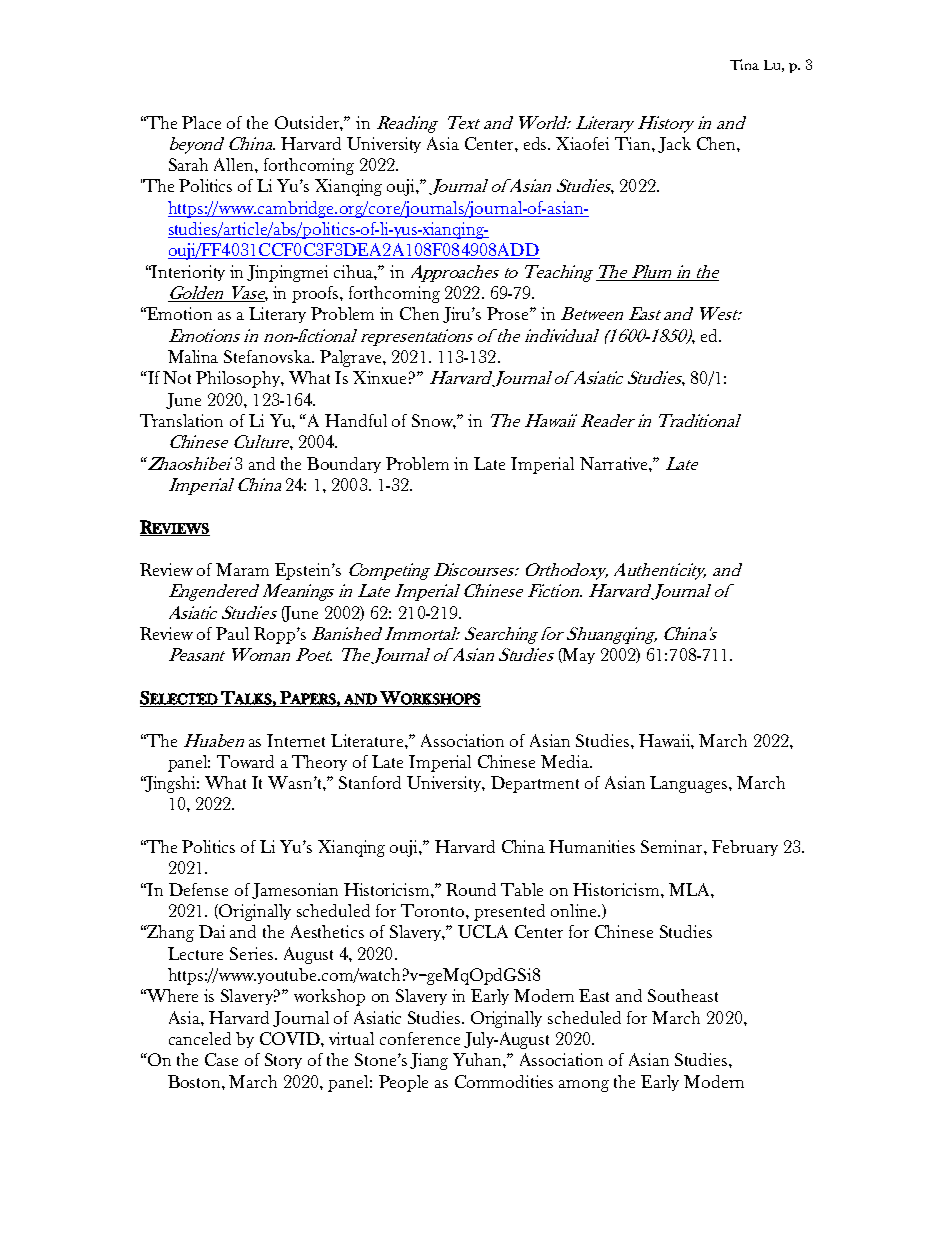  Describe the element at coordinates (537, 143) in the screenshot. I see `eds` at that location.
